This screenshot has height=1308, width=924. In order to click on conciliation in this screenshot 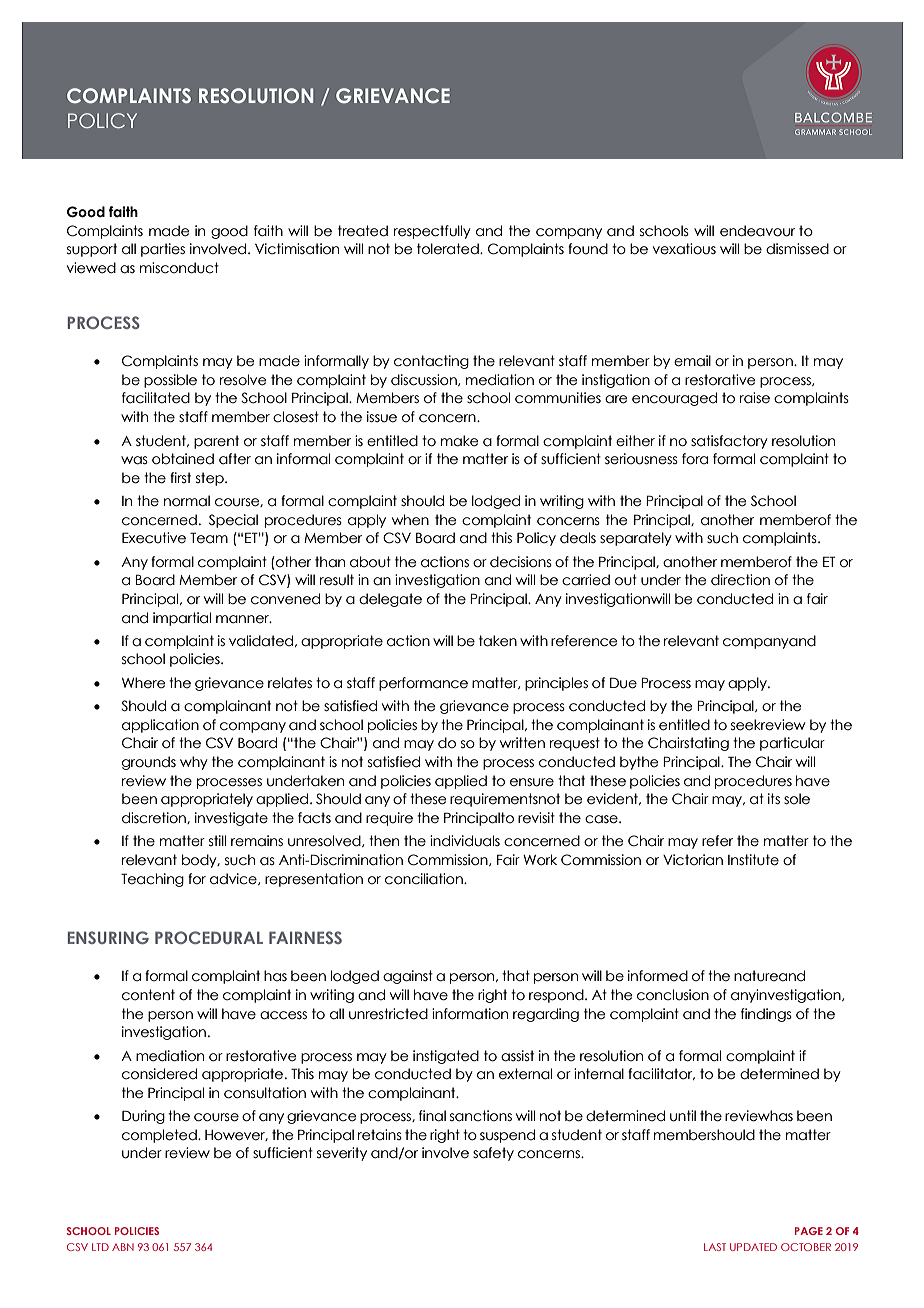, I will do `click(425, 879)`.
